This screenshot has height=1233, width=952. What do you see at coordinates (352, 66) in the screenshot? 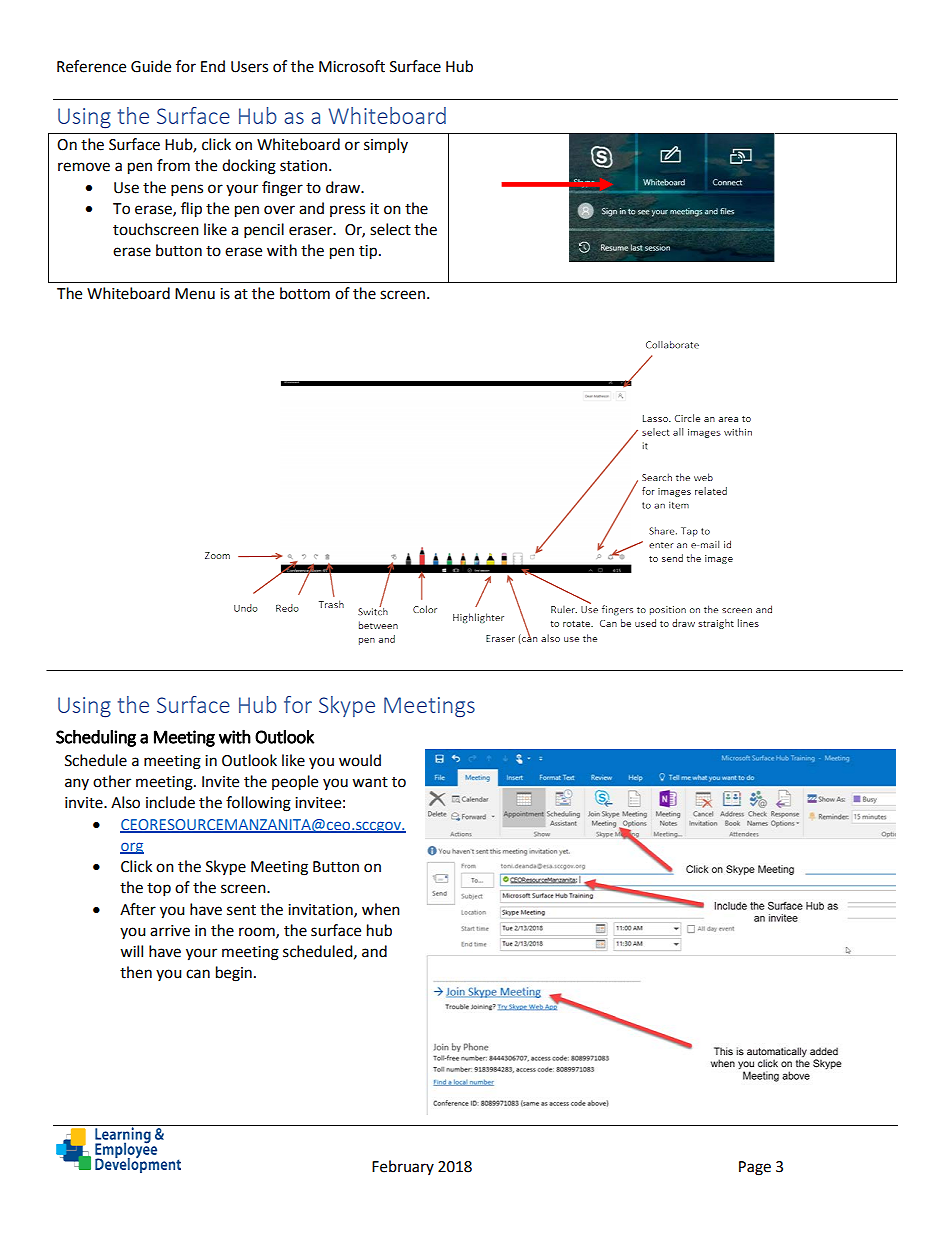
I see `Microsoft` at bounding box center [352, 66].
